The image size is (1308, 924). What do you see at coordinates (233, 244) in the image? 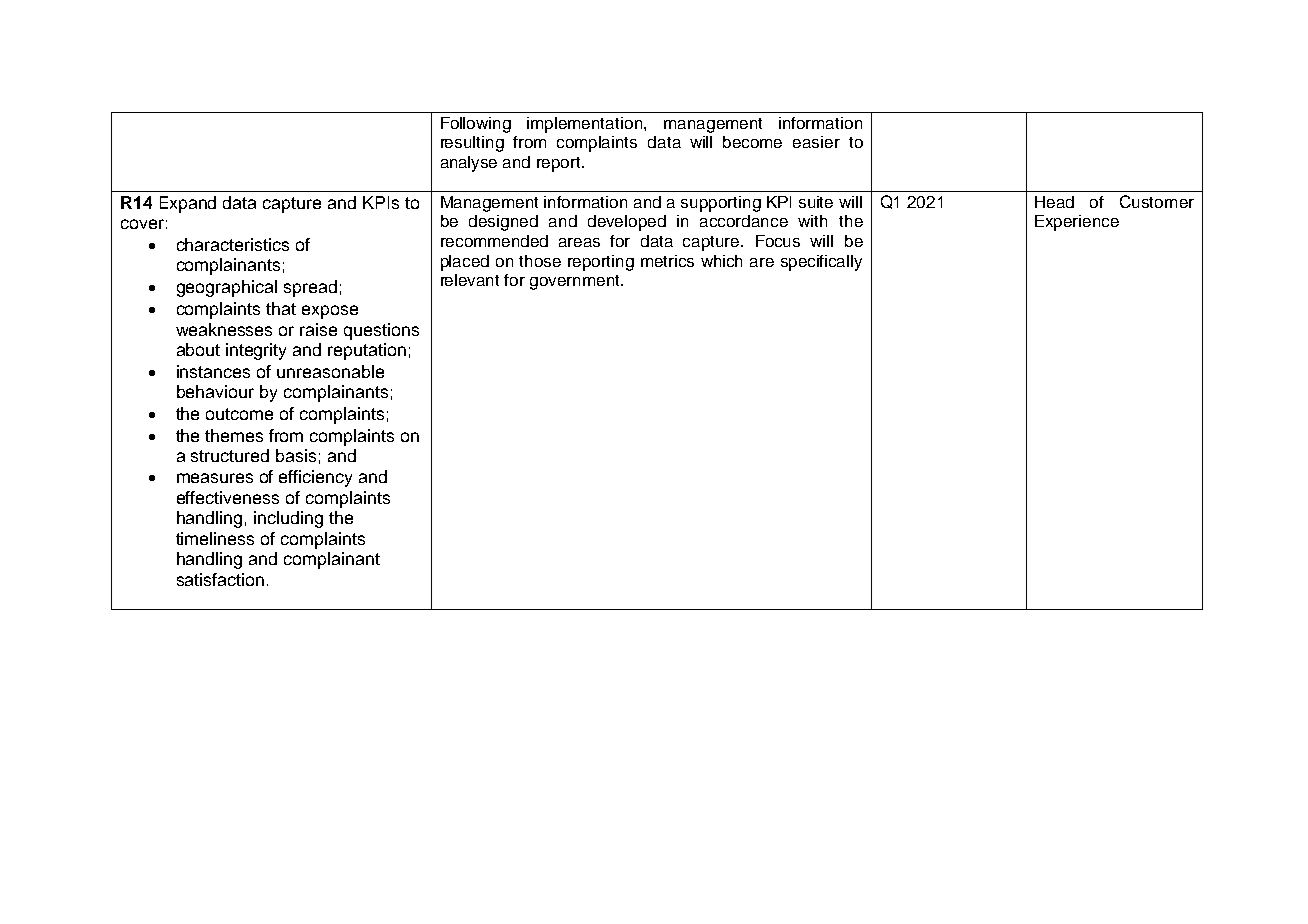
I see `characteristics` at bounding box center [233, 244].
